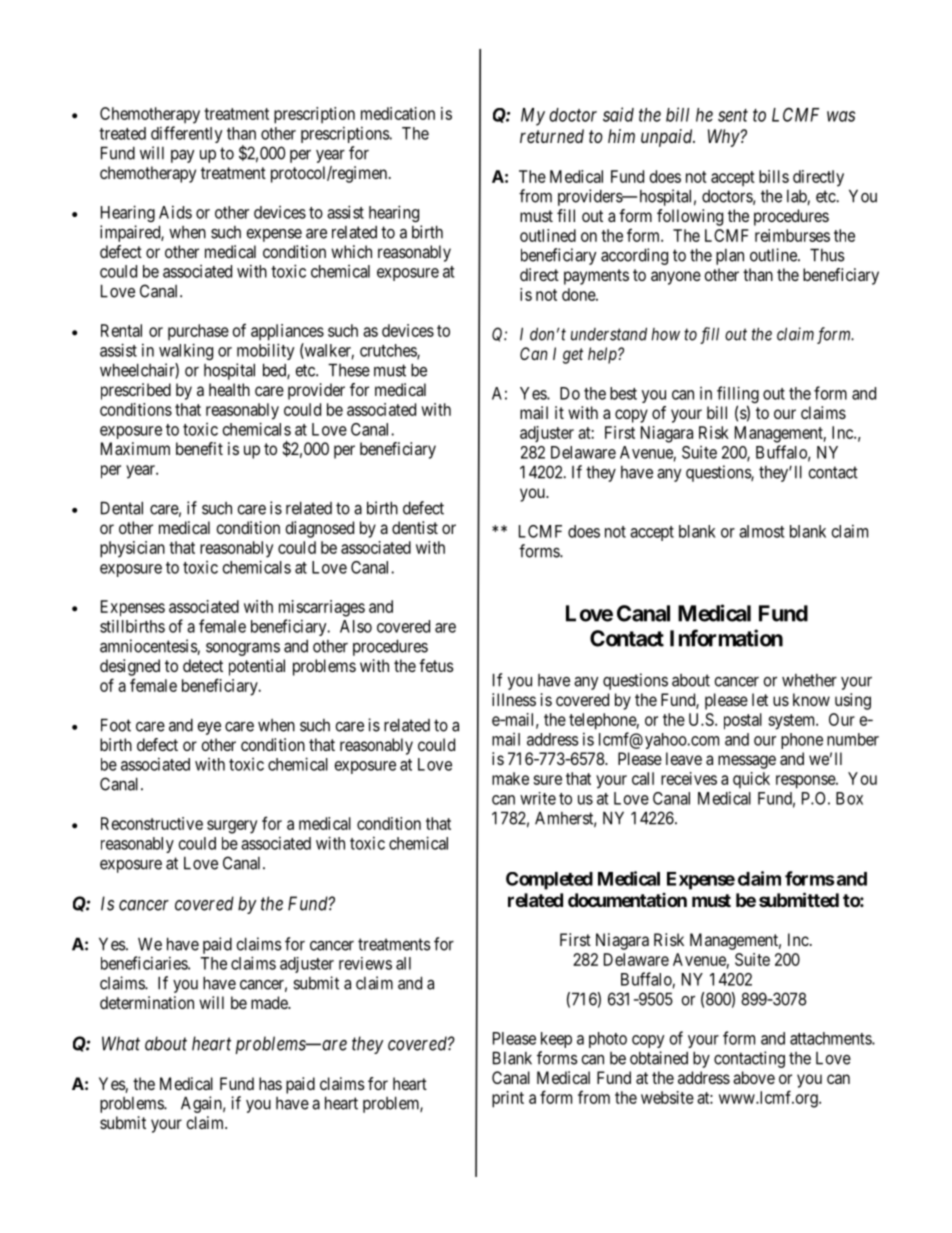  Describe the element at coordinates (187, 134) in the screenshot. I see `differently` at that location.
